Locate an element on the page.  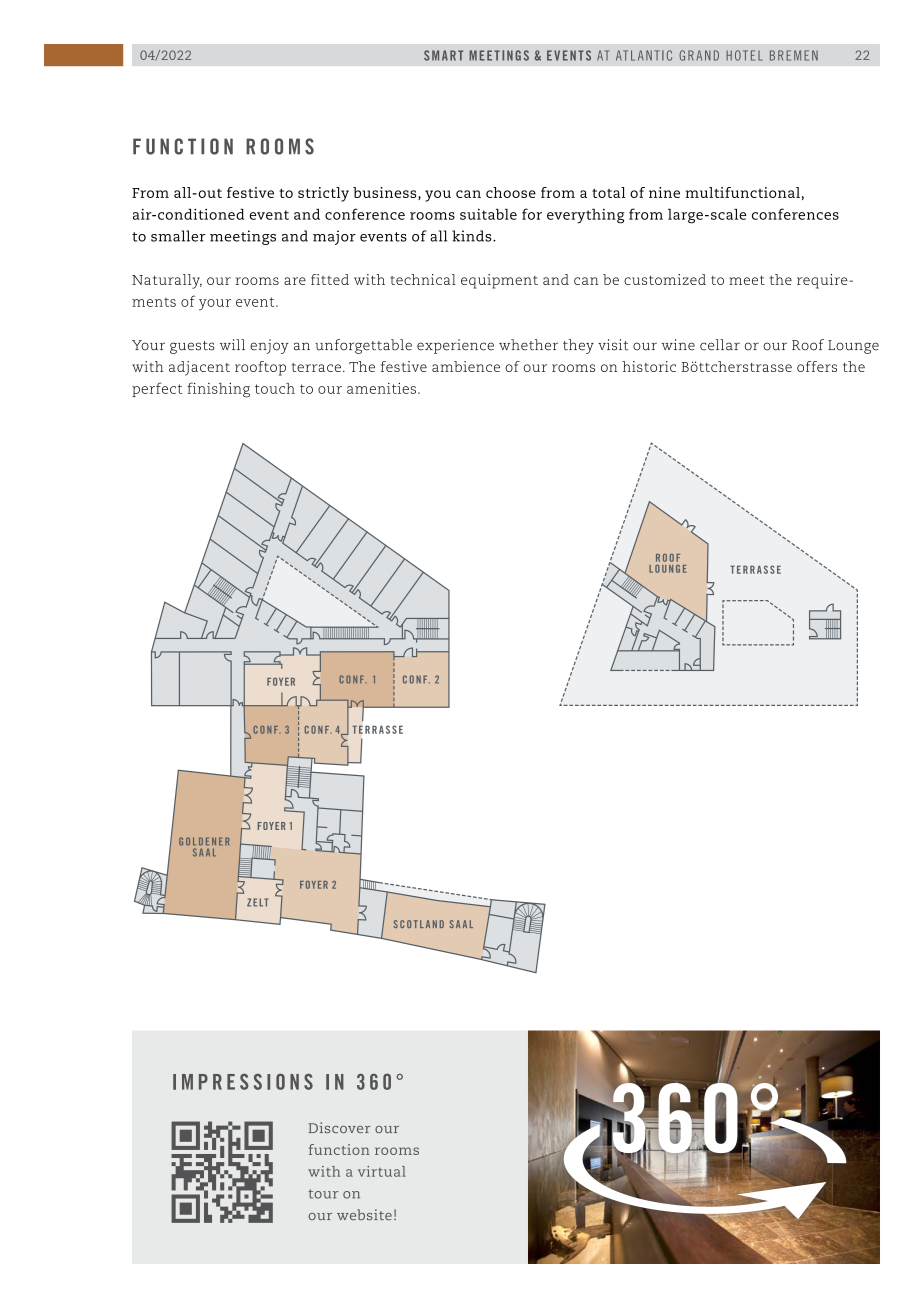
finishing is located at coordinates (218, 390).
